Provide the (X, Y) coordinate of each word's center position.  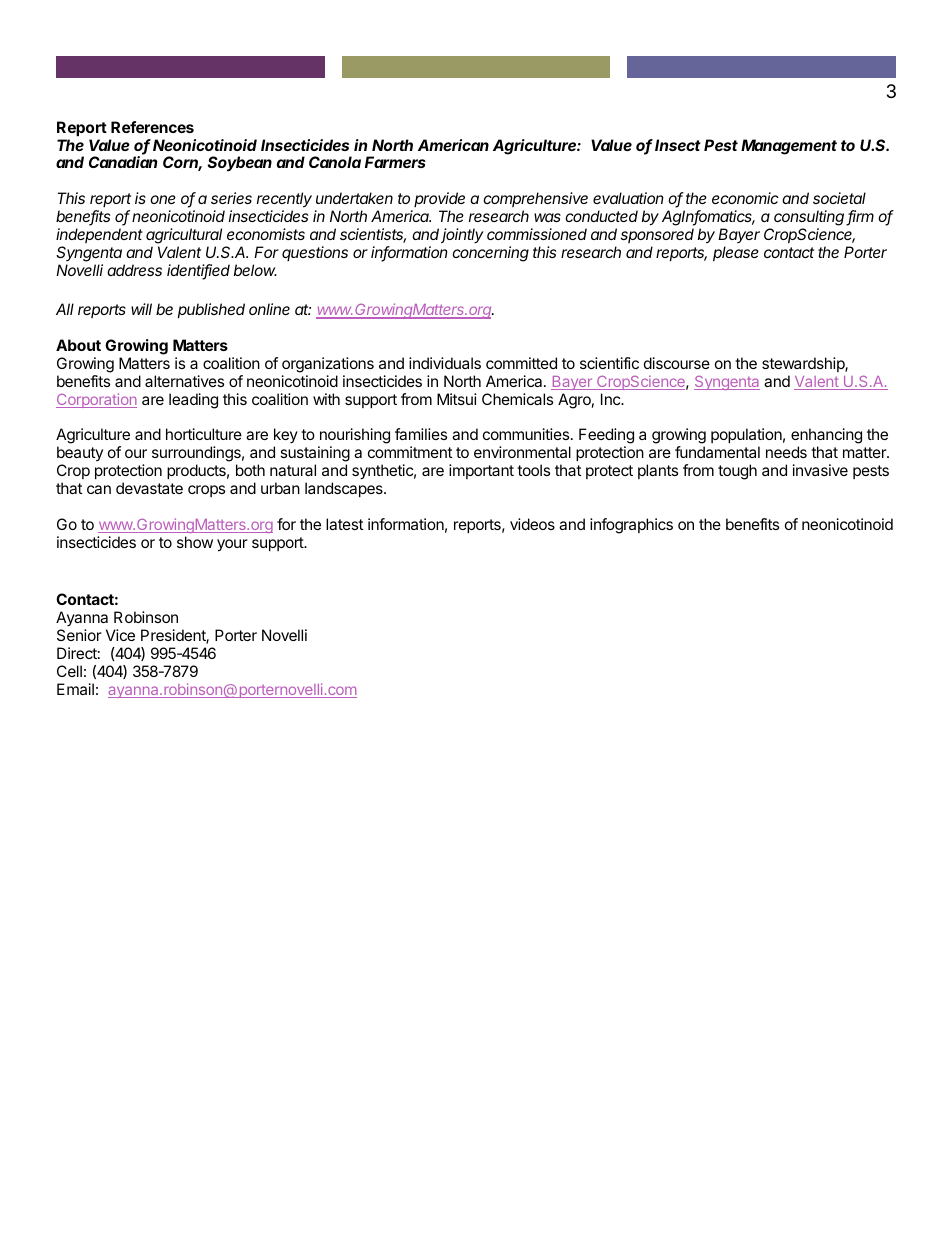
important (481, 471)
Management (789, 147)
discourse (677, 363)
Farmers (395, 162)
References (152, 127)
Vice (120, 635)
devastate (149, 488)
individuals (445, 363)
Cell (69, 671)
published (211, 310)
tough (737, 472)
